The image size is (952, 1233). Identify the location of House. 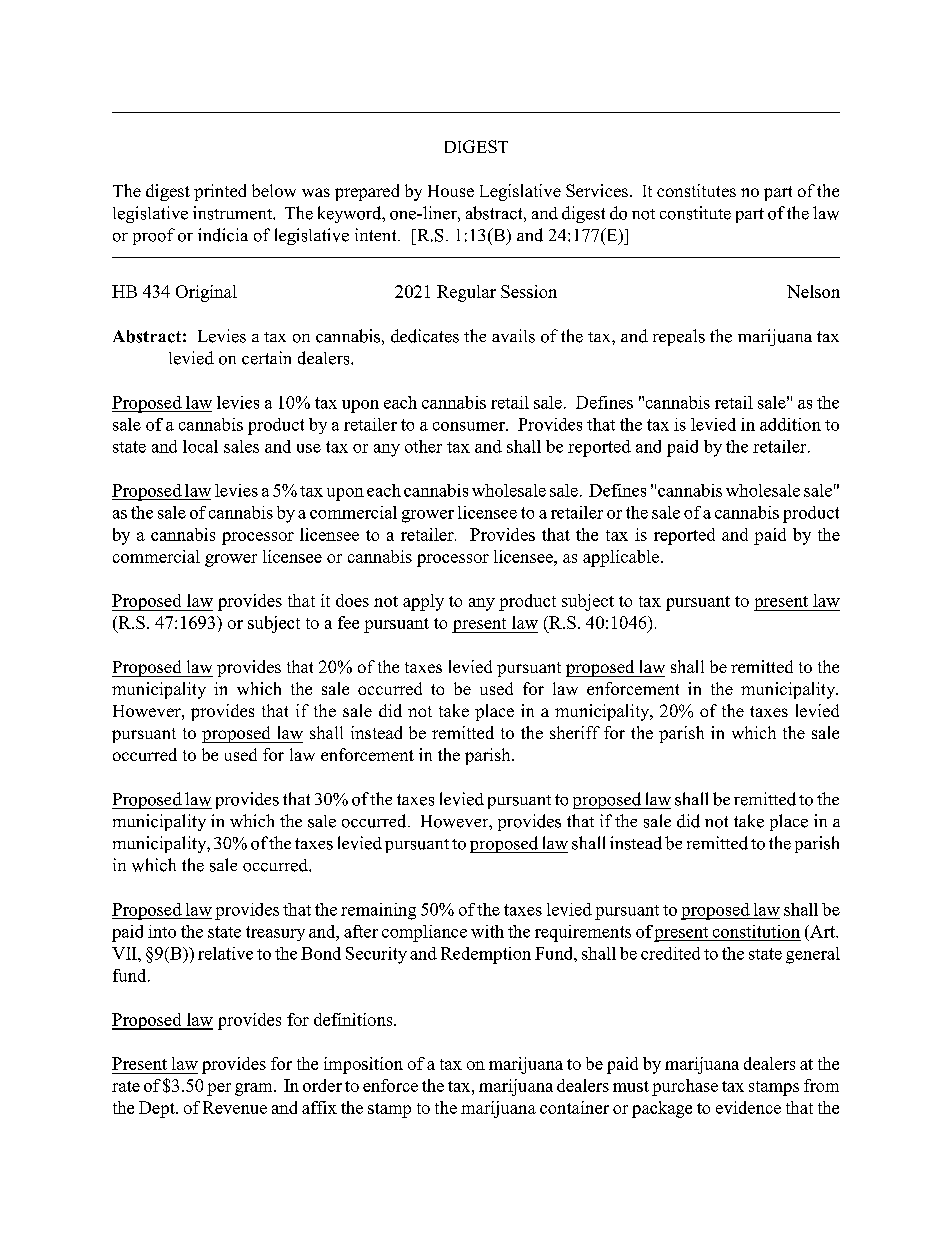
(451, 191).
